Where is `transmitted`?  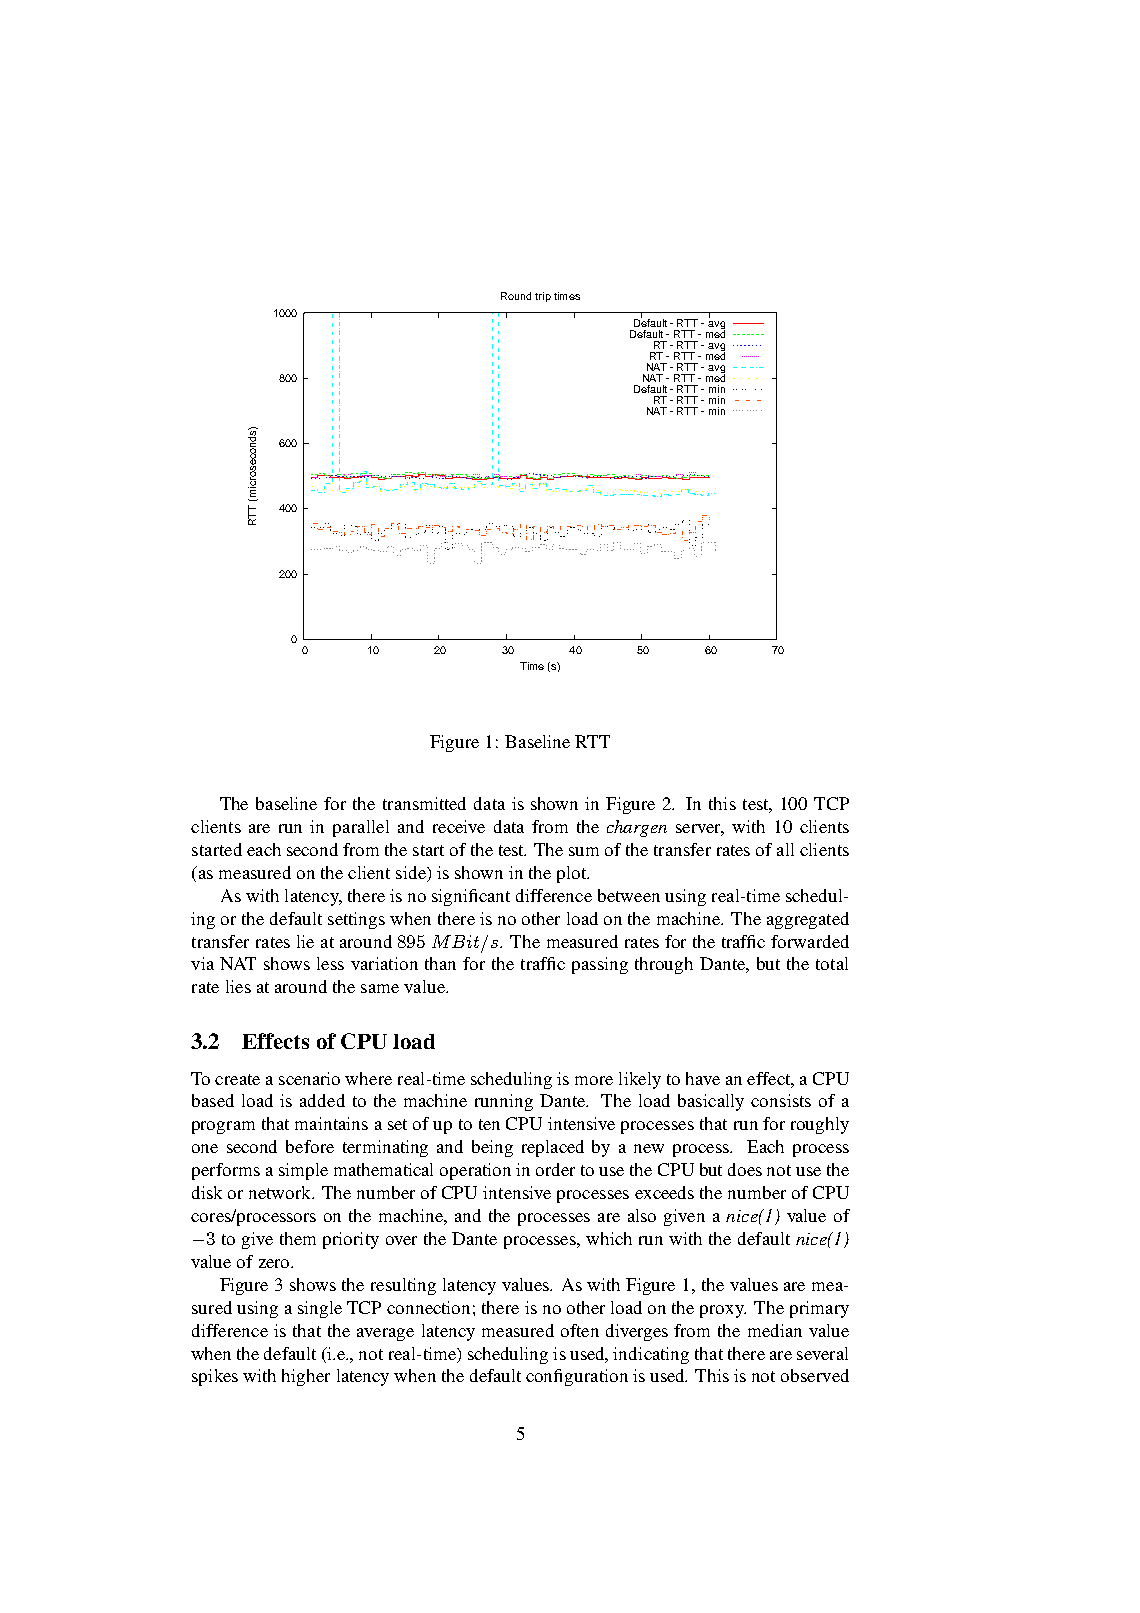 transmitted is located at coordinates (424, 803).
